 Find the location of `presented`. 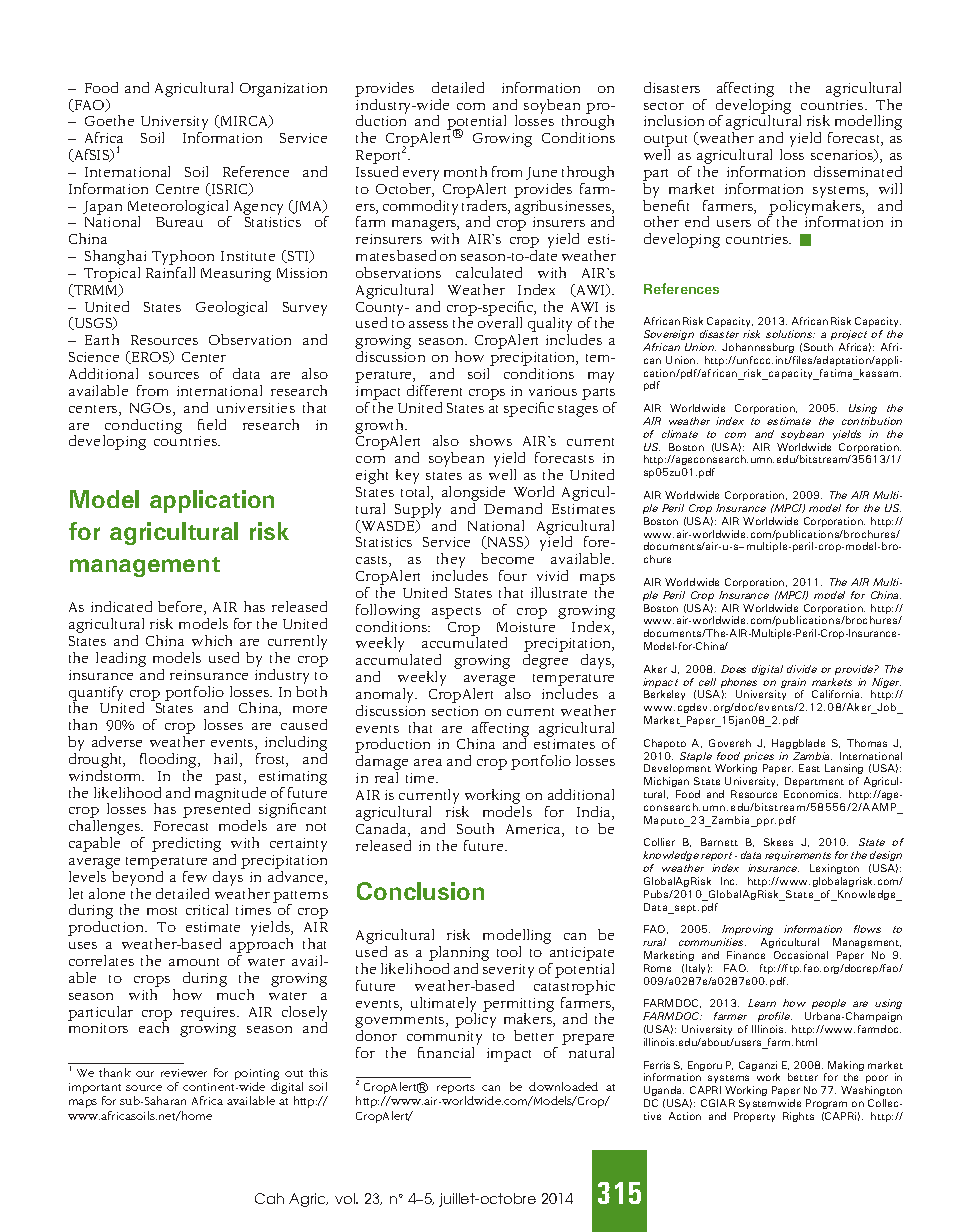

presented is located at coordinates (216, 811).
